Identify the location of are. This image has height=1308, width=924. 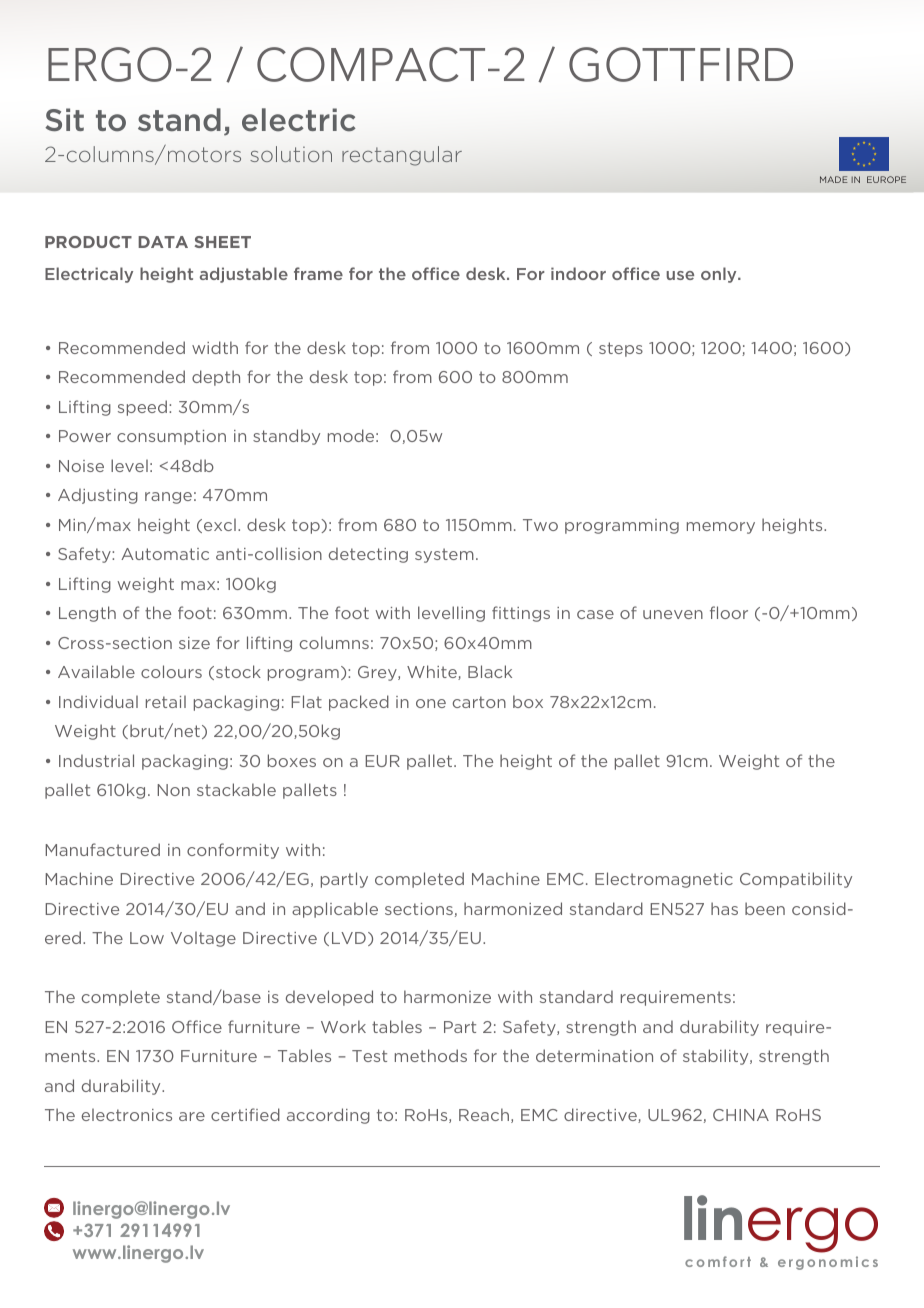
(192, 1116).
